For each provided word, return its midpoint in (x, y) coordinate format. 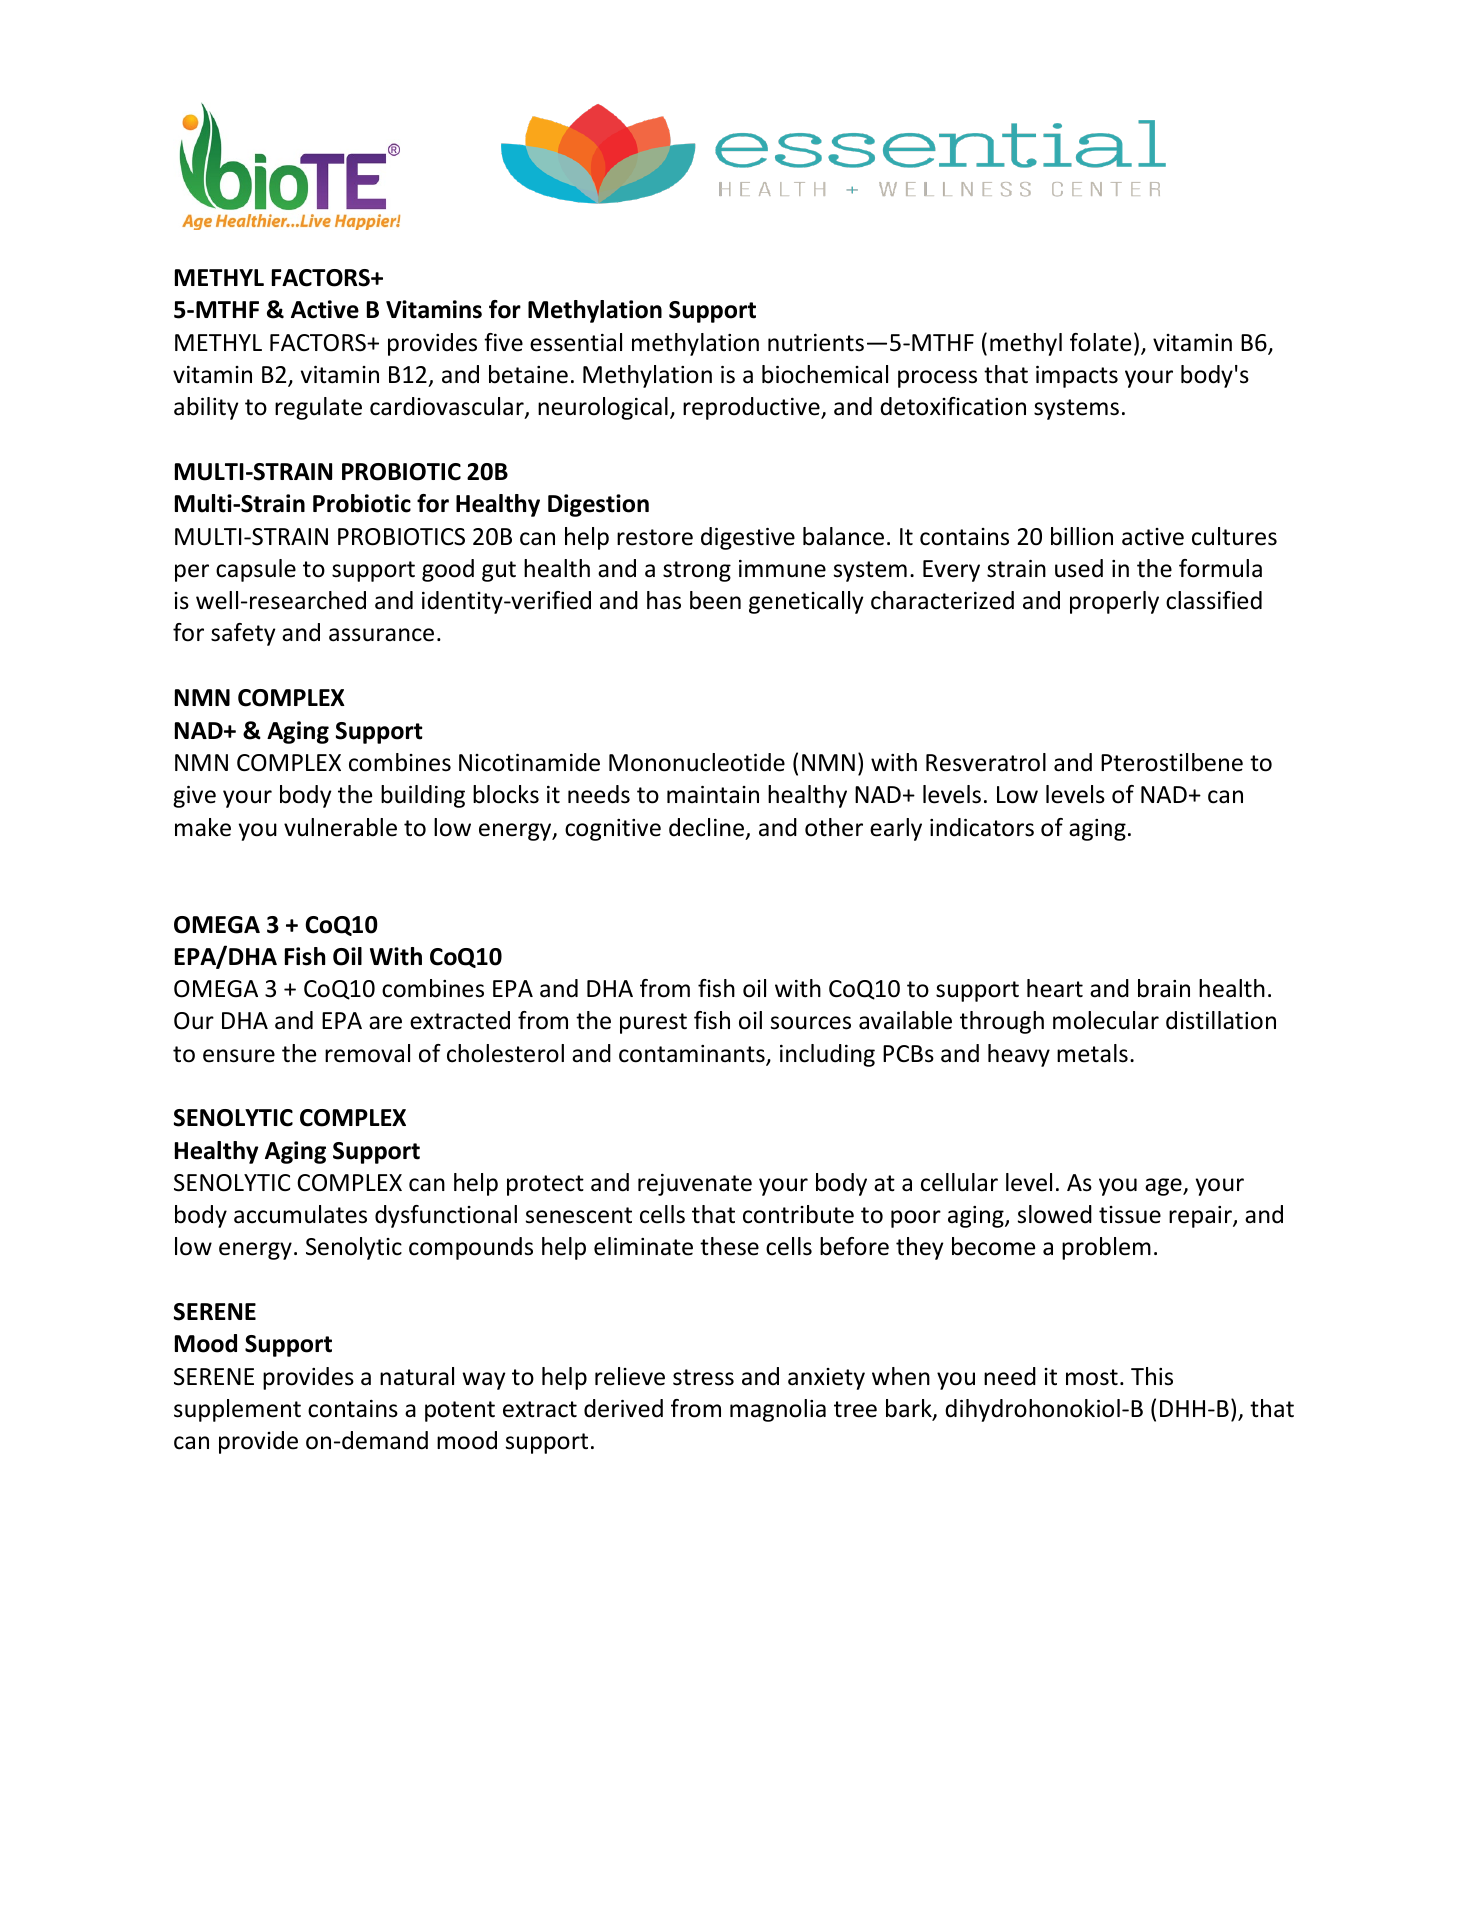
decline (708, 828)
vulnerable (340, 827)
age (1164, 1187)
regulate (318, 408)
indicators (982, 827)
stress (703, 1377)
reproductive (752, 408)
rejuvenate (695, 1185)
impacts (1077, 377)
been (715, 600)
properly (1114, 602)
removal (367, 1053)
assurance (381, 635)
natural (417, 1376)
